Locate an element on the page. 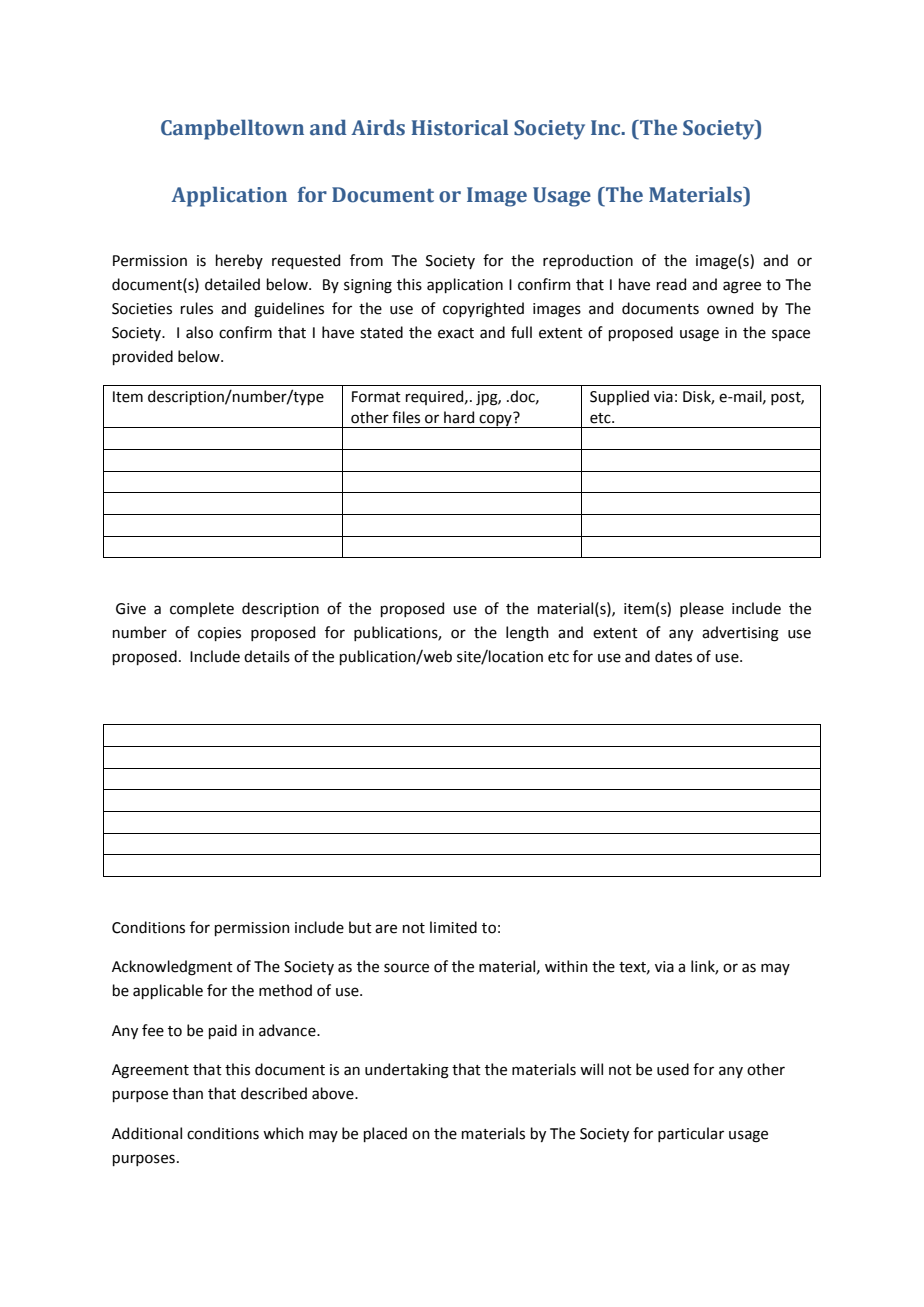 The width and height of the image is (924, 1307). length is located at coordinates (527, 634).
